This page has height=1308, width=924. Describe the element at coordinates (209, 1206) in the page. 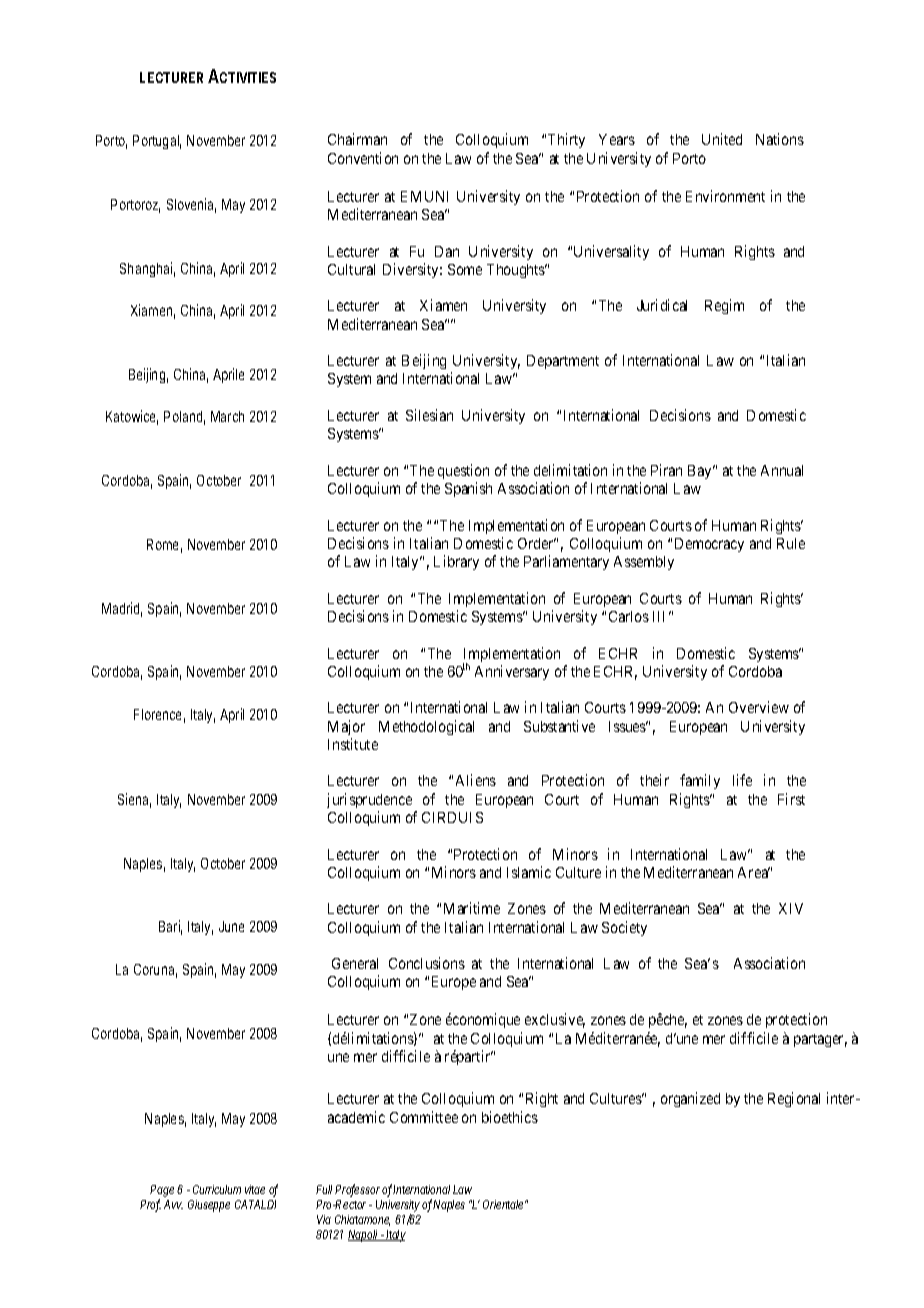

I see `Giuseppe` at that location.
